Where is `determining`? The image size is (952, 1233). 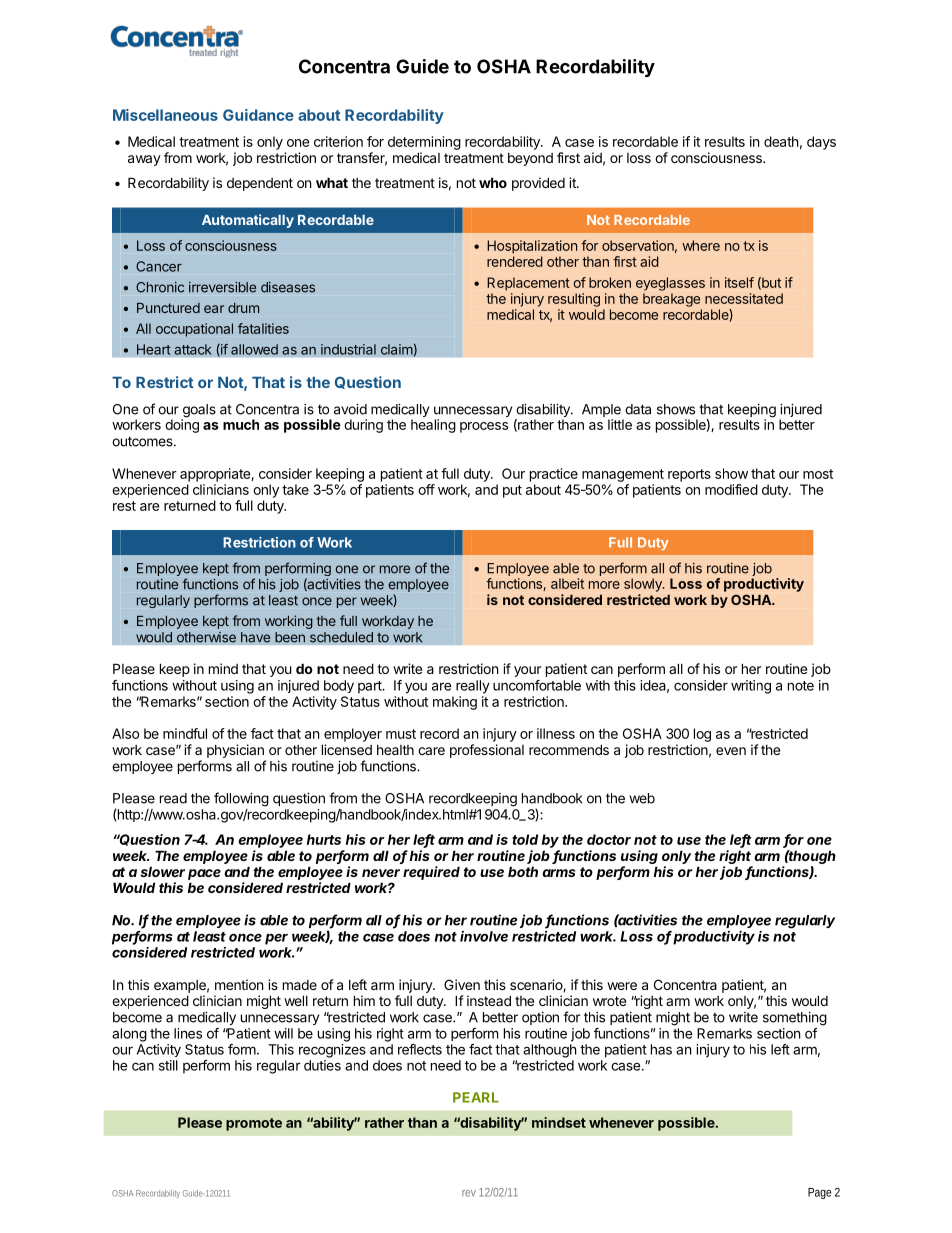
determining is located at coordinates (424, 143).
